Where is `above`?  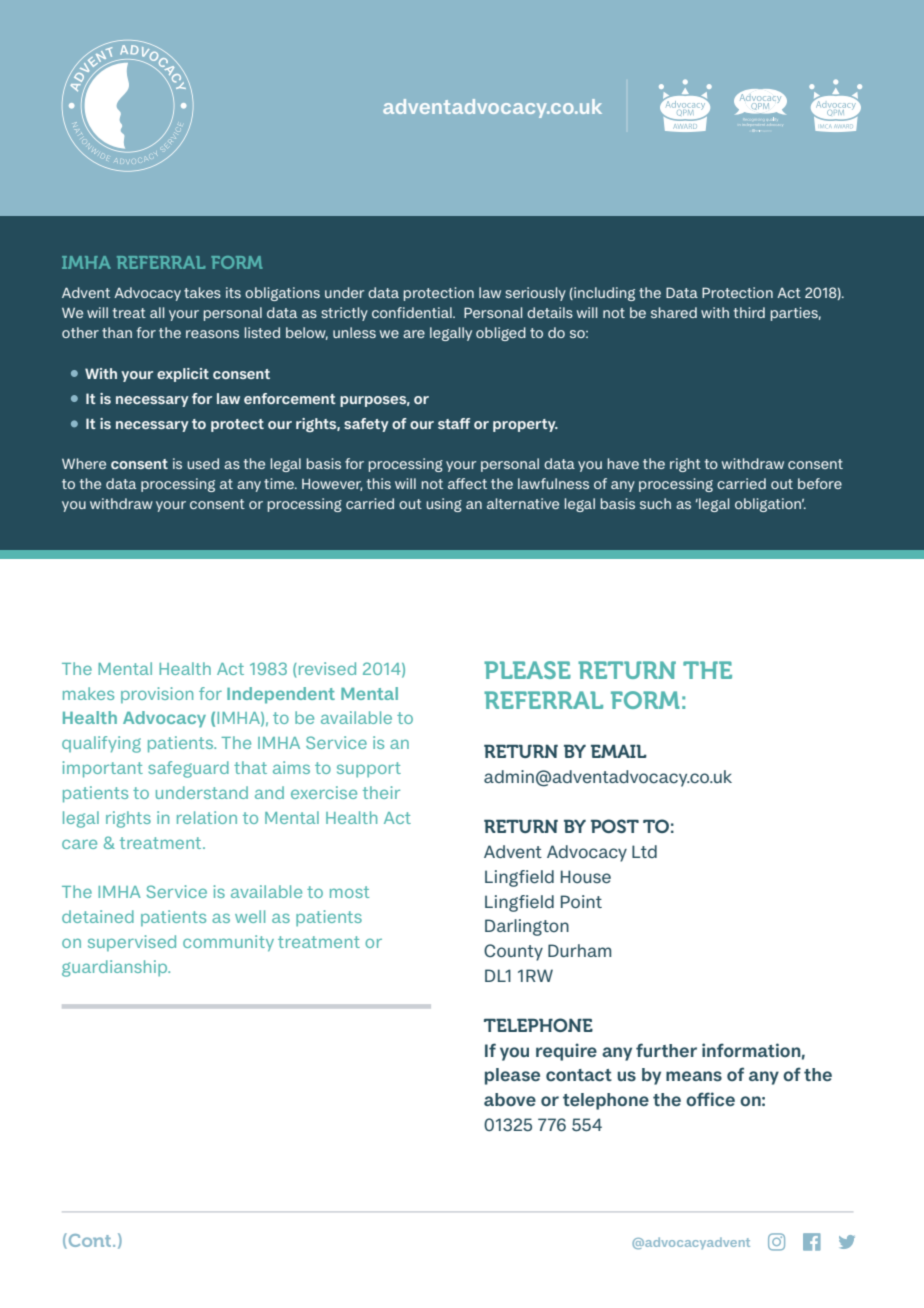 above is located at coordinates (510, 1099).
